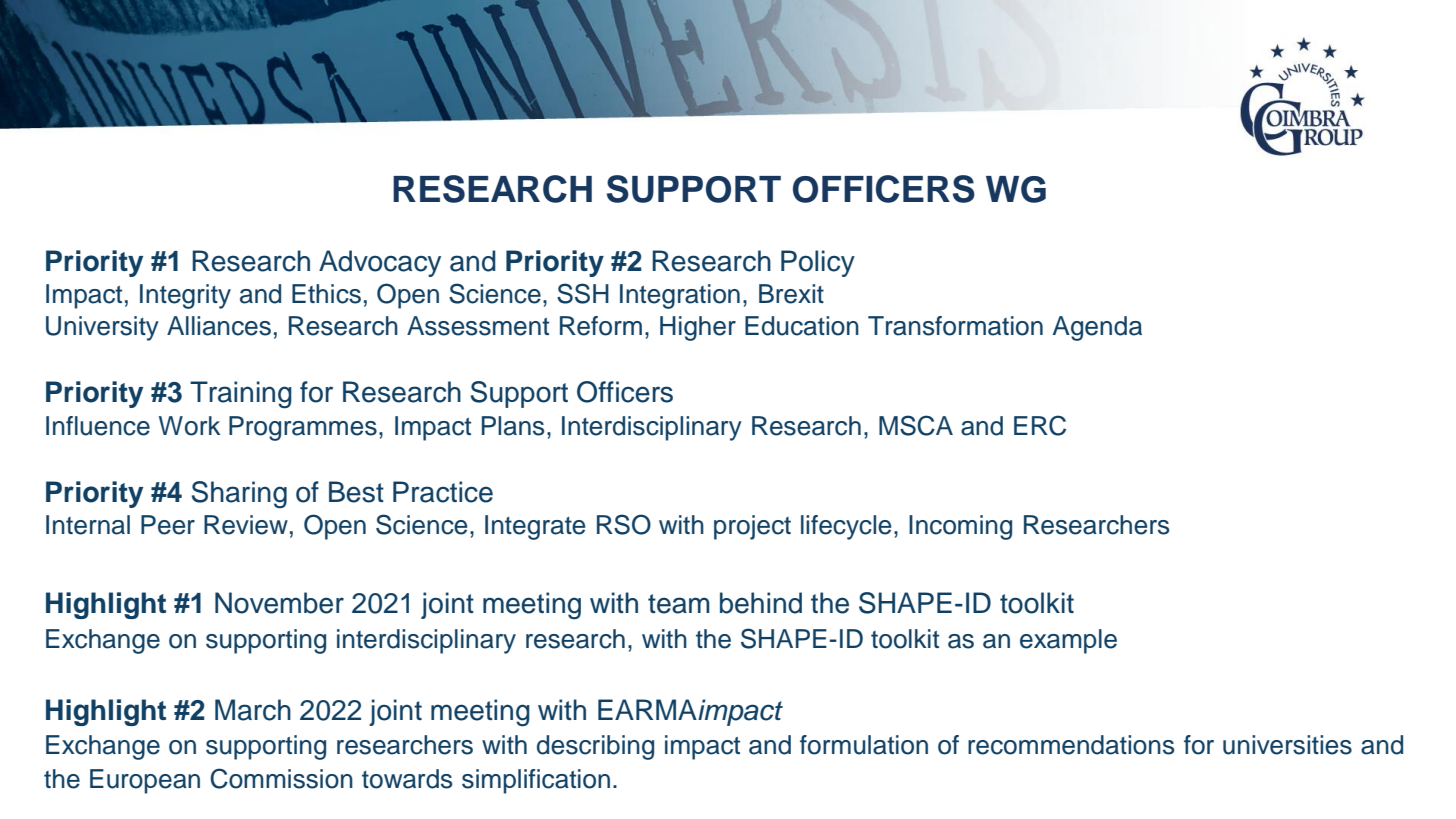  Describe the element at coordinates (1040, 425) in the image. I see `ERC` at that location.
